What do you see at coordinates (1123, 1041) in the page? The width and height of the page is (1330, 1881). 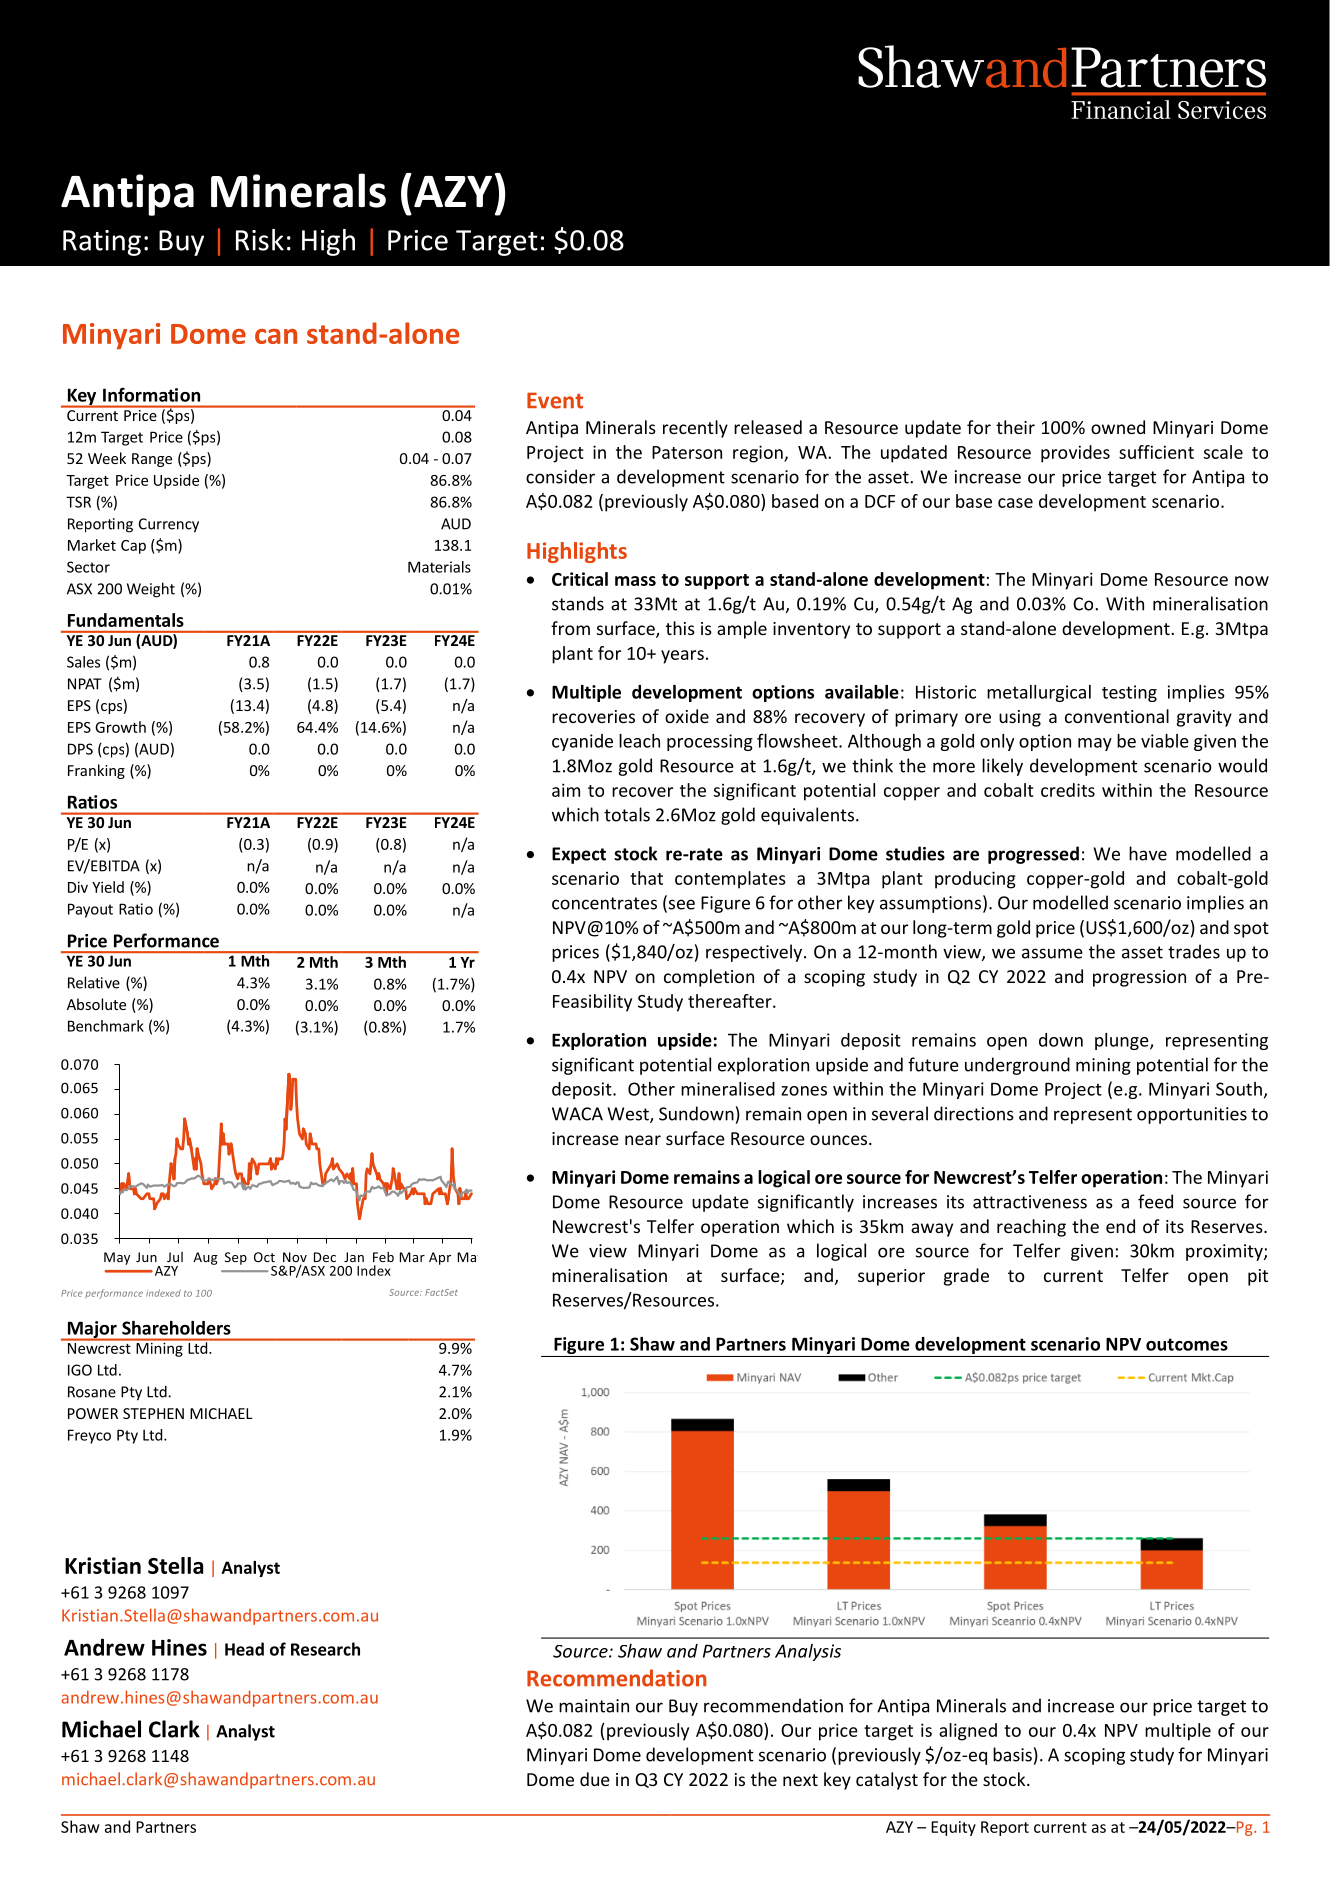 I see `plunge` at bounding box center [1123, 1041].
